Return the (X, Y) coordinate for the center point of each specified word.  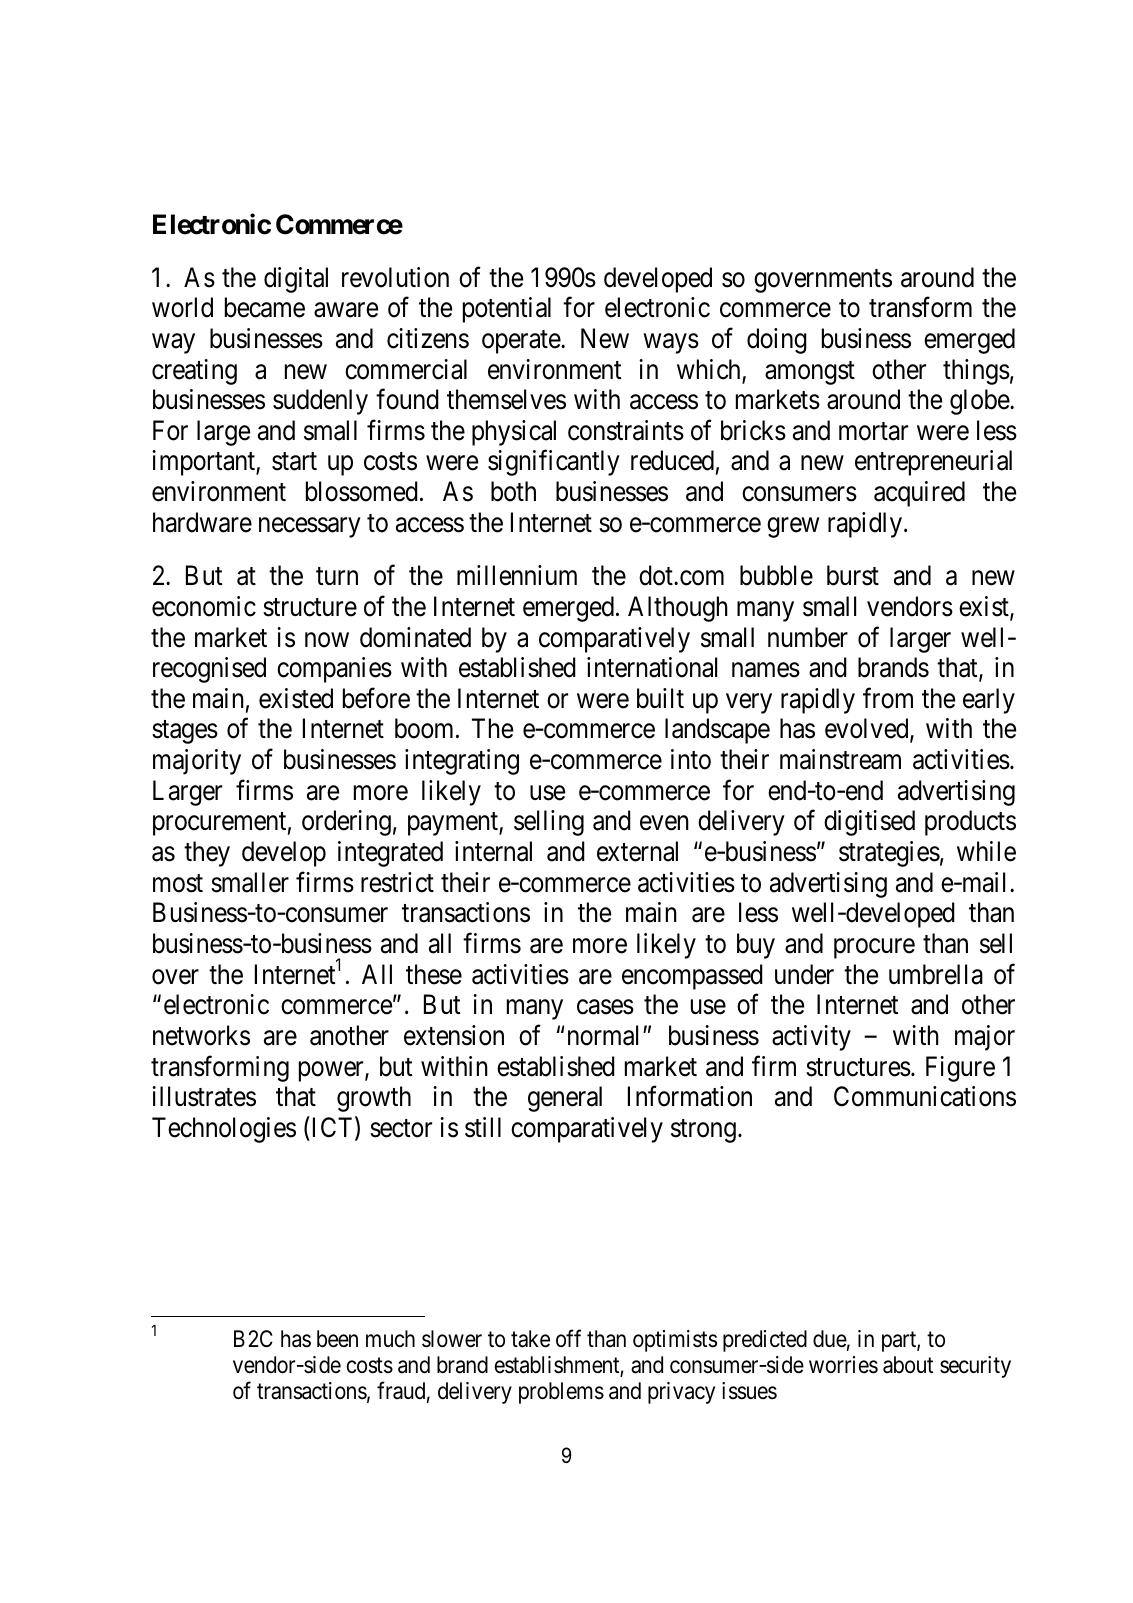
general (565, 1099)
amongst (810, 373)
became (265, 307)
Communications (925, 1096)
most (178, 883)
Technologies (224, 1130)
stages (185, 732)
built (660, 698)
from (888, 698)
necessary (310, 527)
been (337, 1339)
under (804, 974)
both (513, 491)
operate (522, 342)
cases (605, 1007)
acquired (919, 494)
